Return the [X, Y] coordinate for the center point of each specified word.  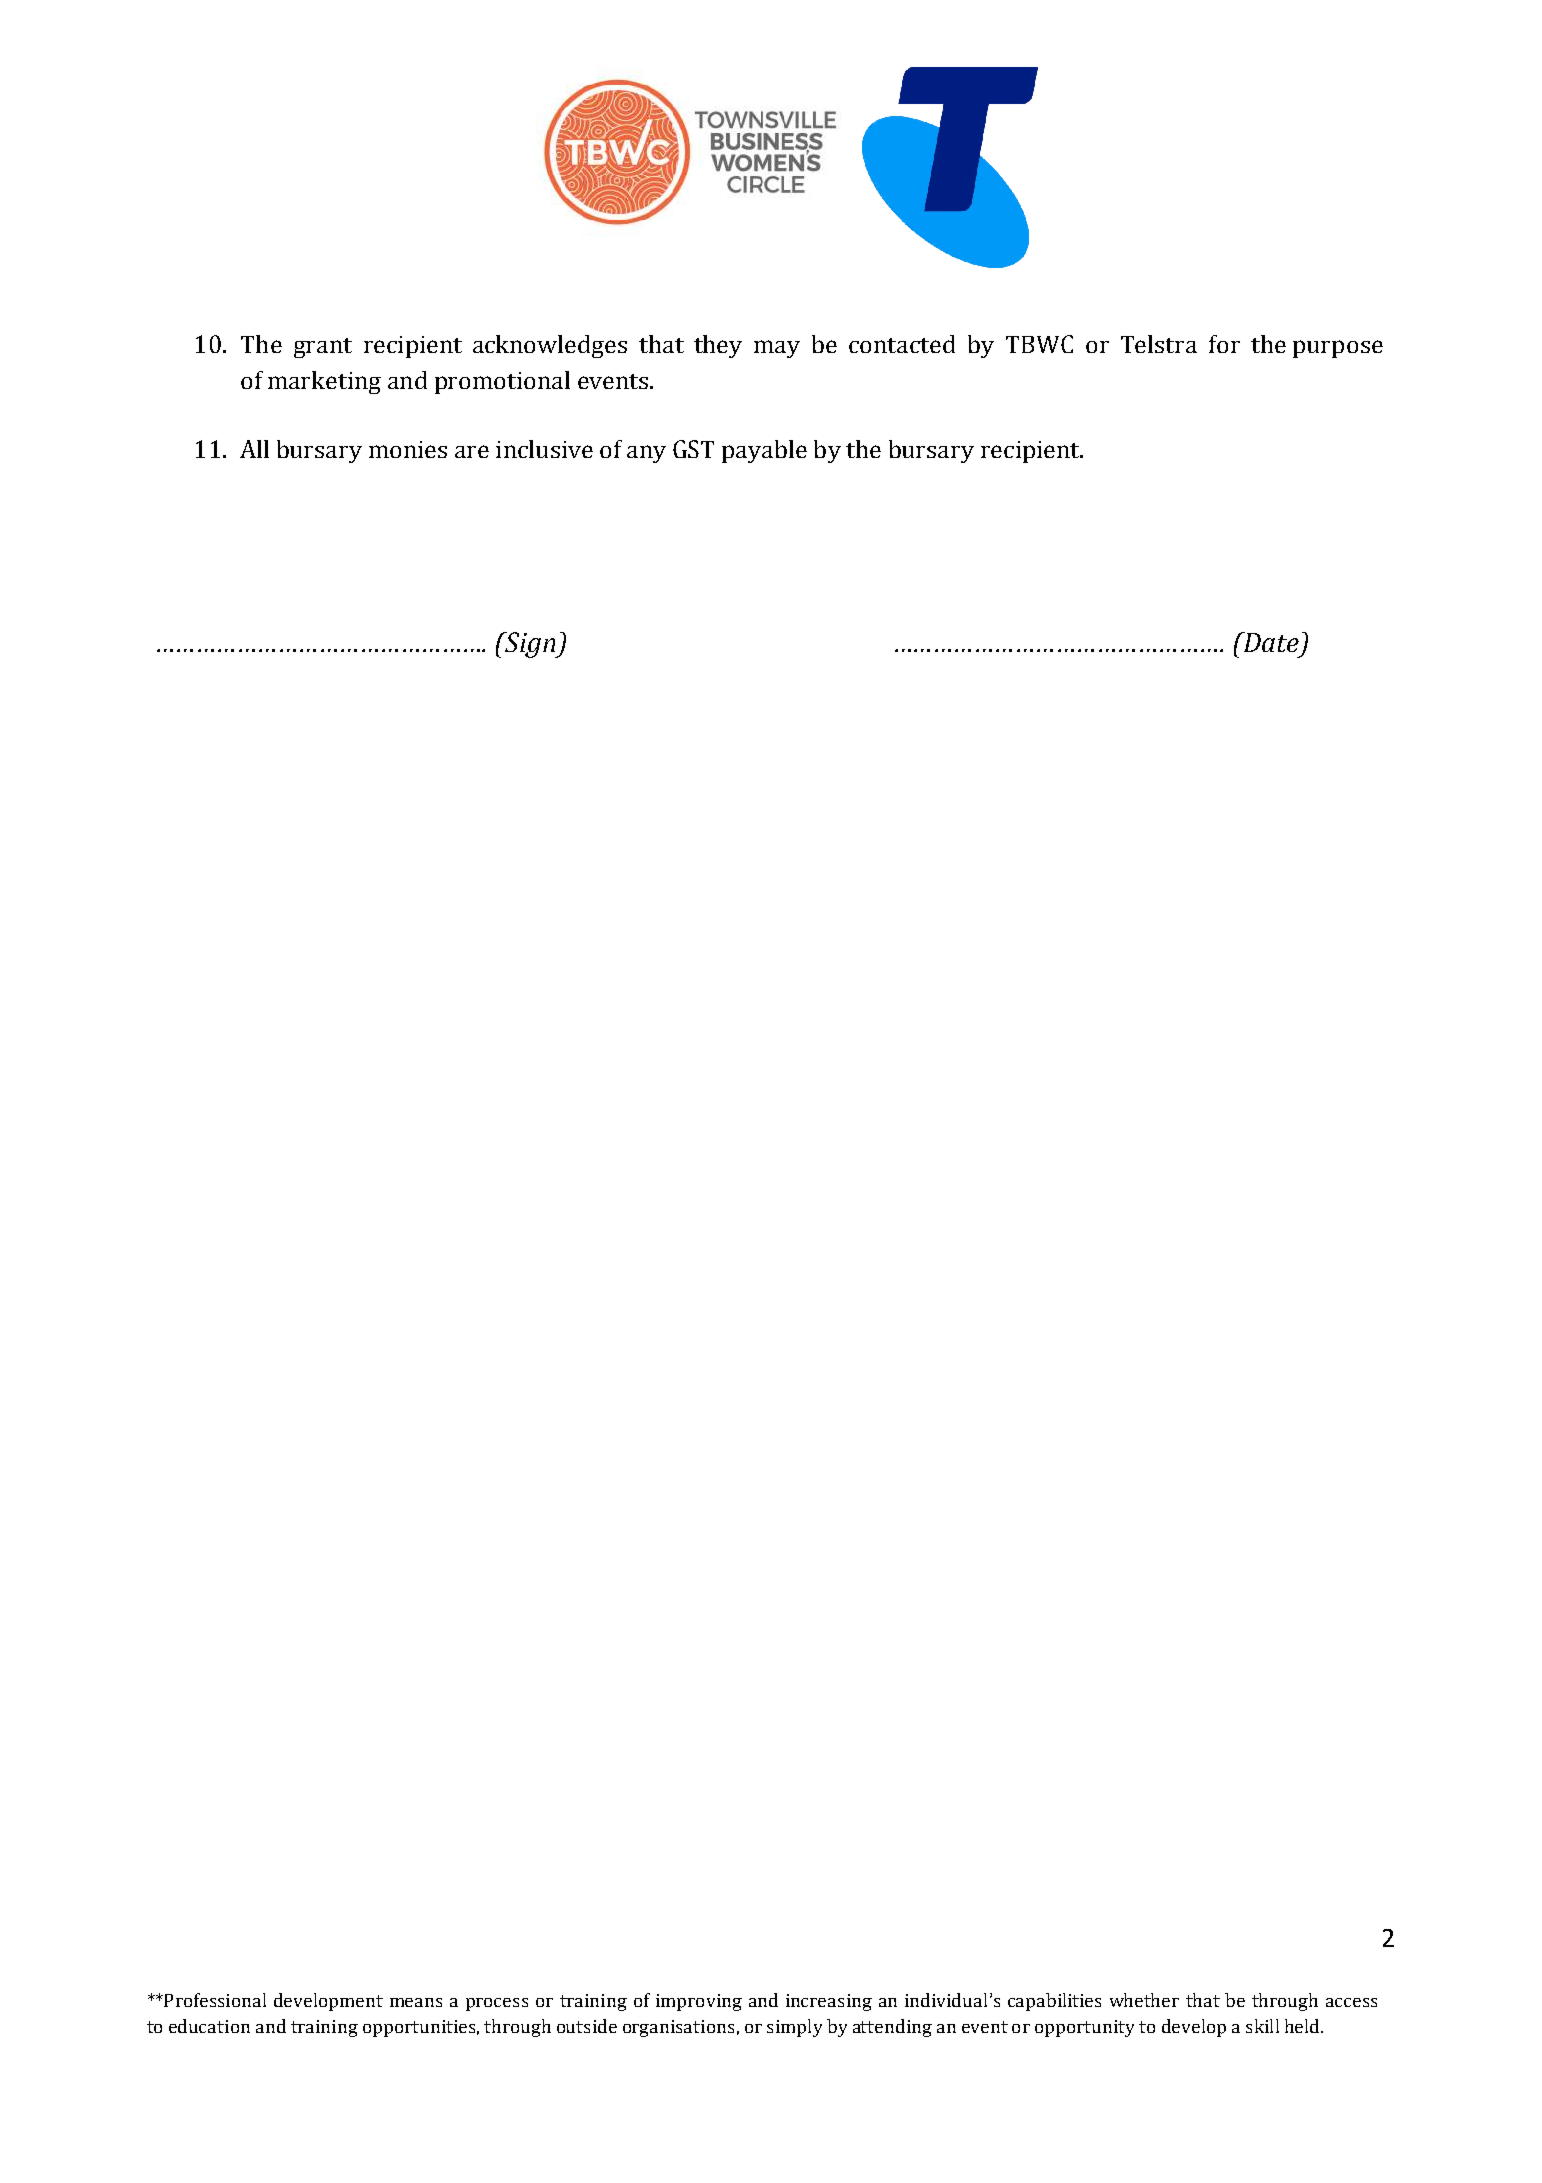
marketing [324, 382]
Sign [530, 645]
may [777, 349]
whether [1144, 2000]
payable [764, 451]
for [1224, 344]
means [416, 2002]
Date [1270, 642]
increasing [829, 2002]
